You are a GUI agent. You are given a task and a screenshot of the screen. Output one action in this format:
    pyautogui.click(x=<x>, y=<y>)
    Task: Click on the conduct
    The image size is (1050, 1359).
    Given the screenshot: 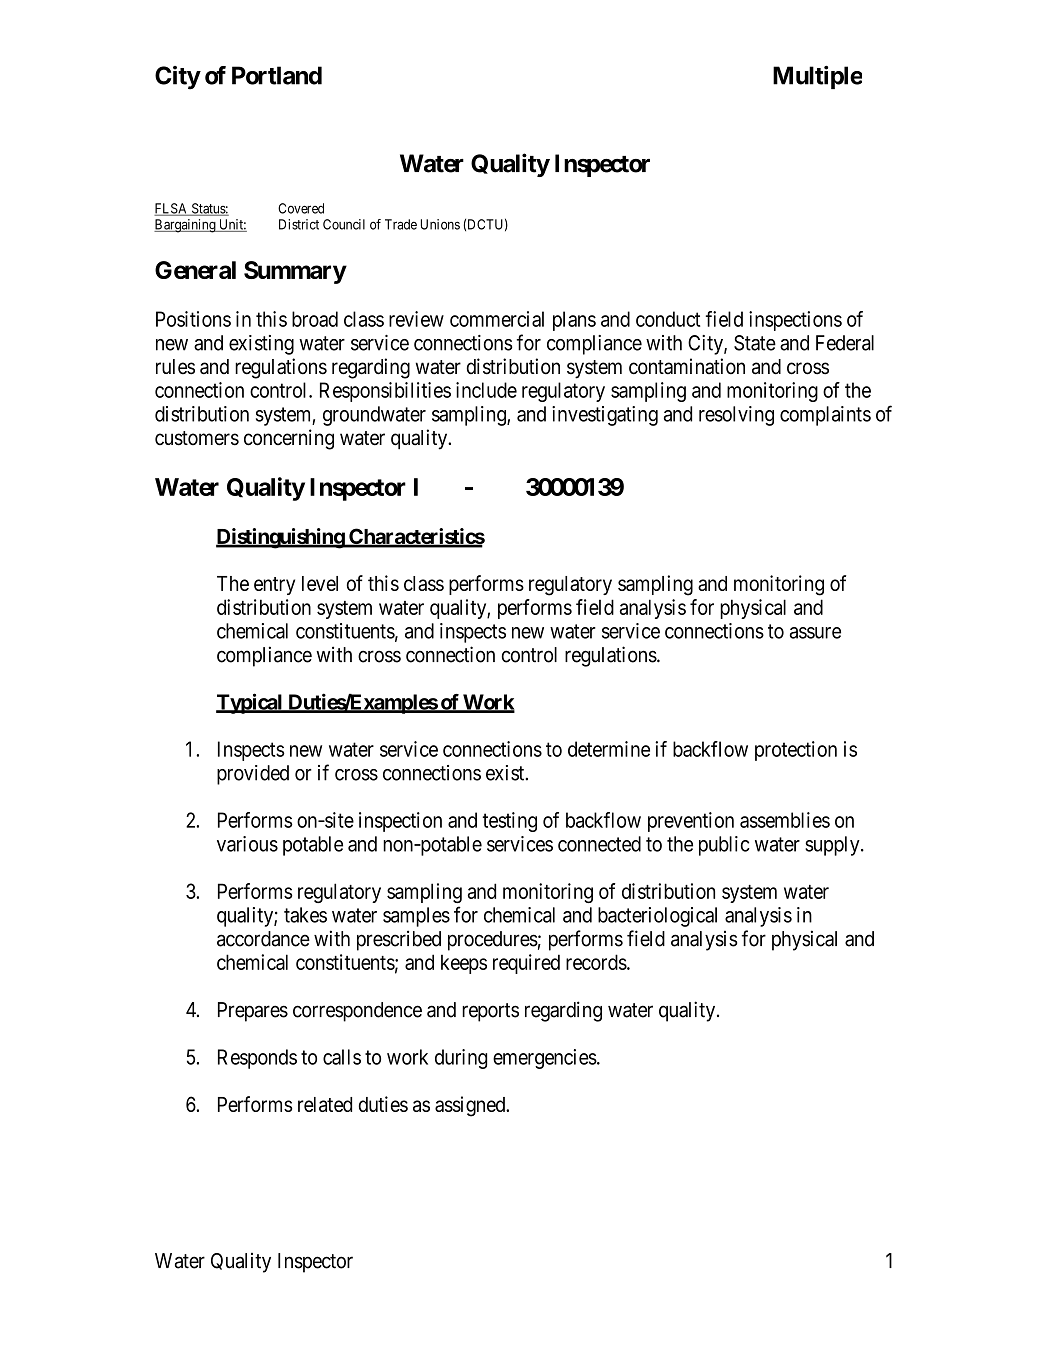 What is the action you would take?
    pyautogui.click(x=668, y=319)
